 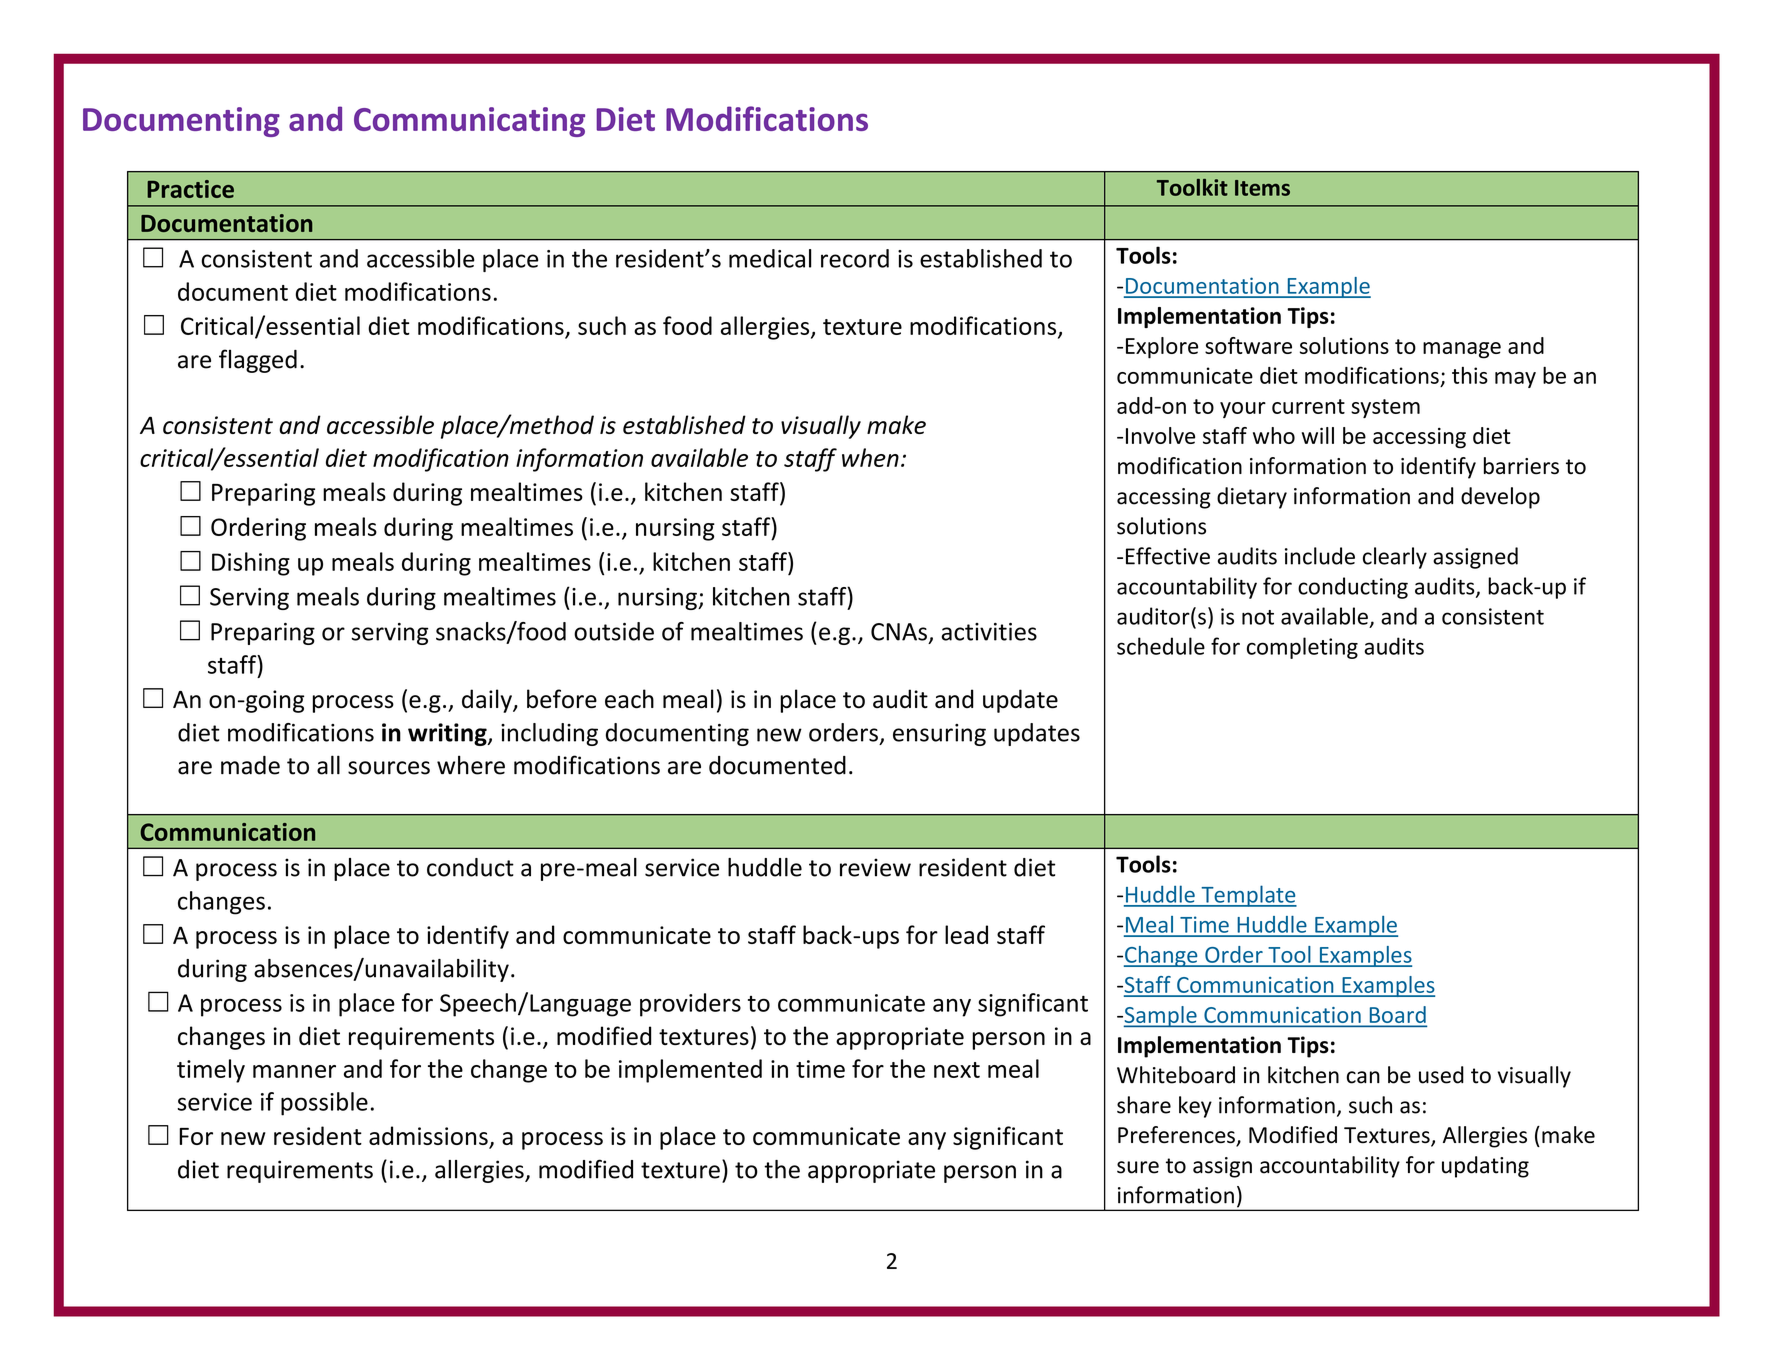 What do you see at coordinates (389, 768) in the screenshot?
I see `sources` at bounding box center [389, 768].
